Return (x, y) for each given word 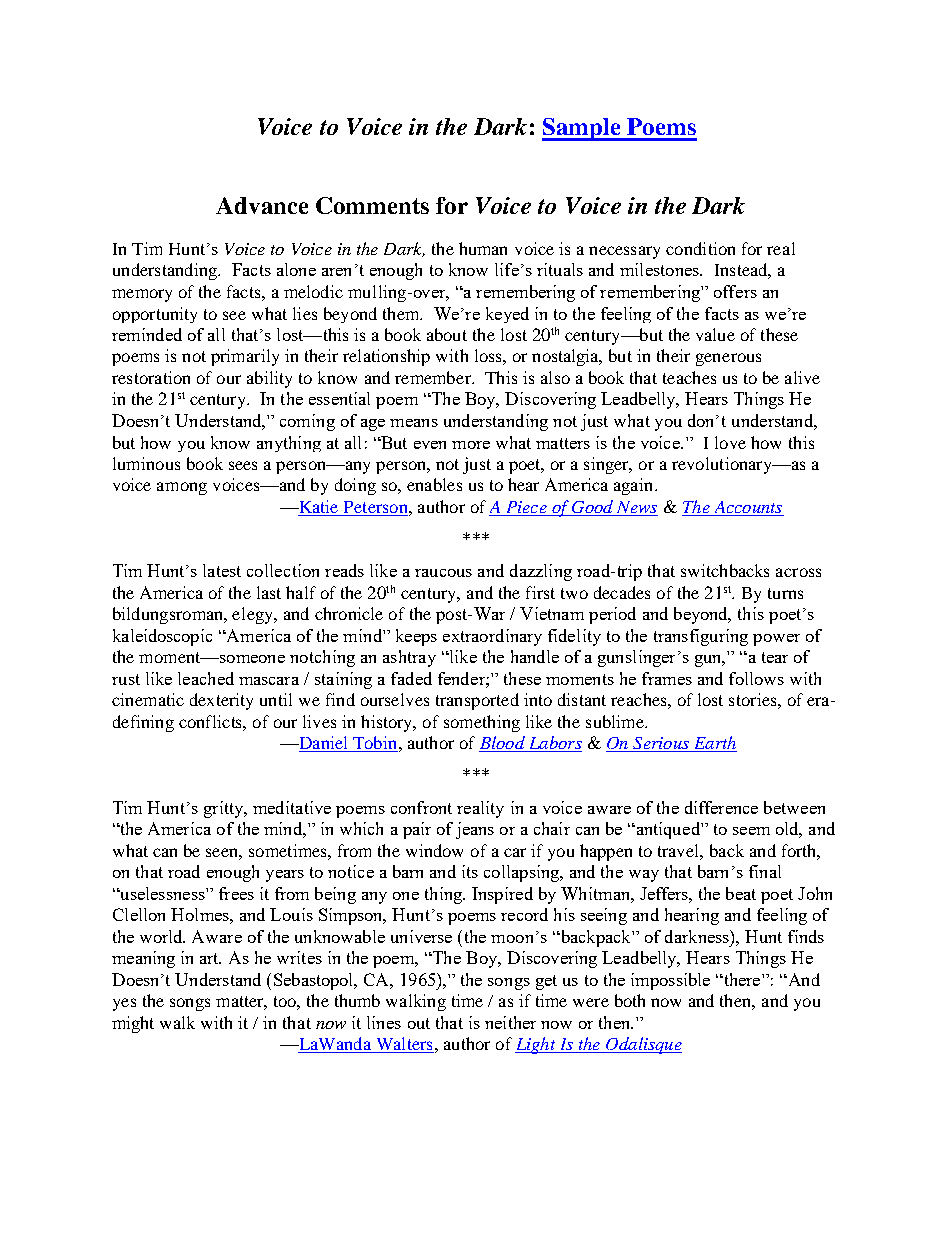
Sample (582, 129)
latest (222, 570)
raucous (443, 573)
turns (785, 593)
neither (510, 1022)
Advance (262, 205)
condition (700, 248)
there (742, 979)
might (133, 1024)
